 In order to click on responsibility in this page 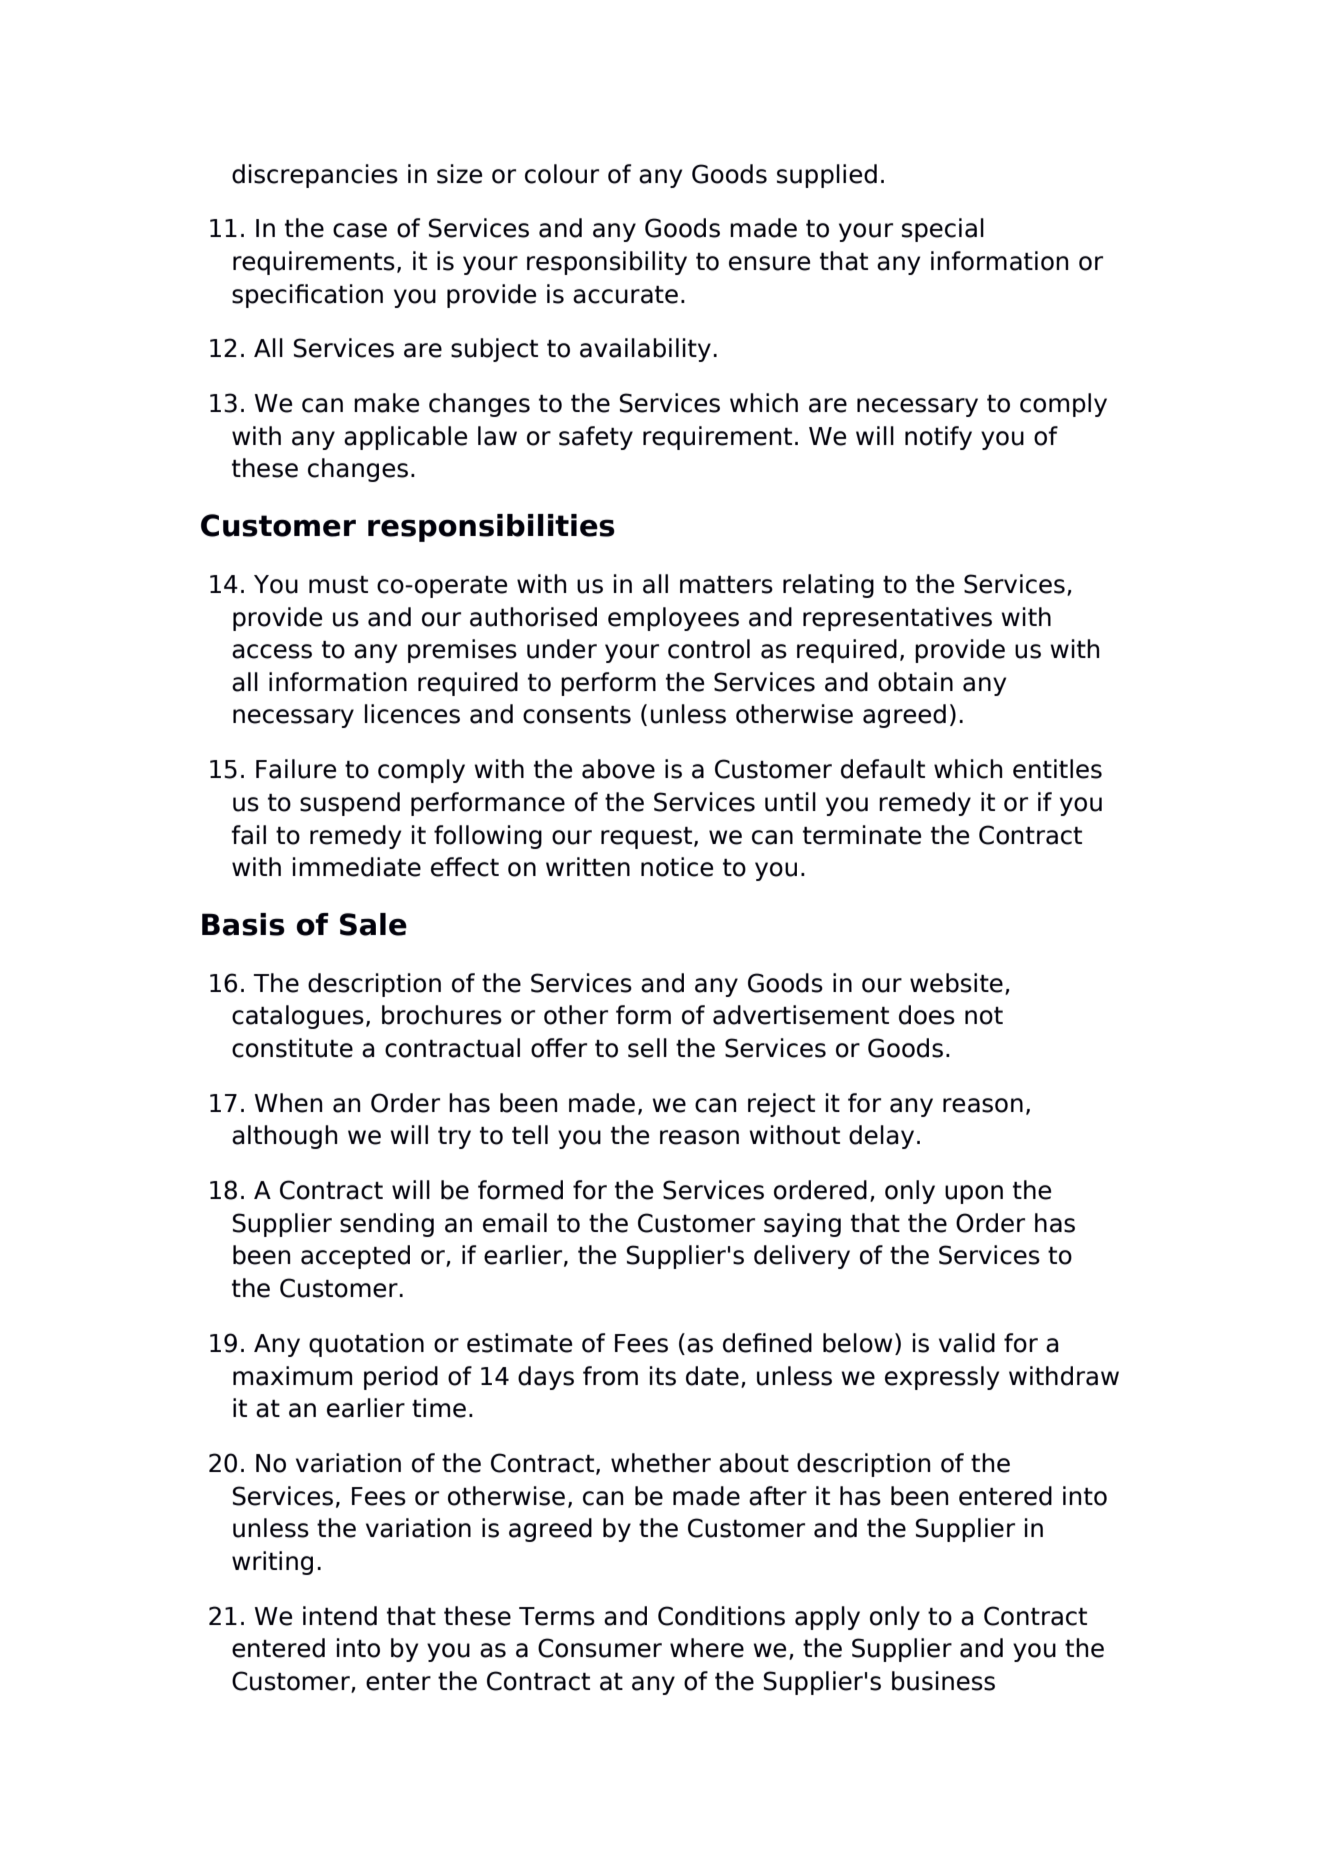, I will do `click(607, 263)`.
